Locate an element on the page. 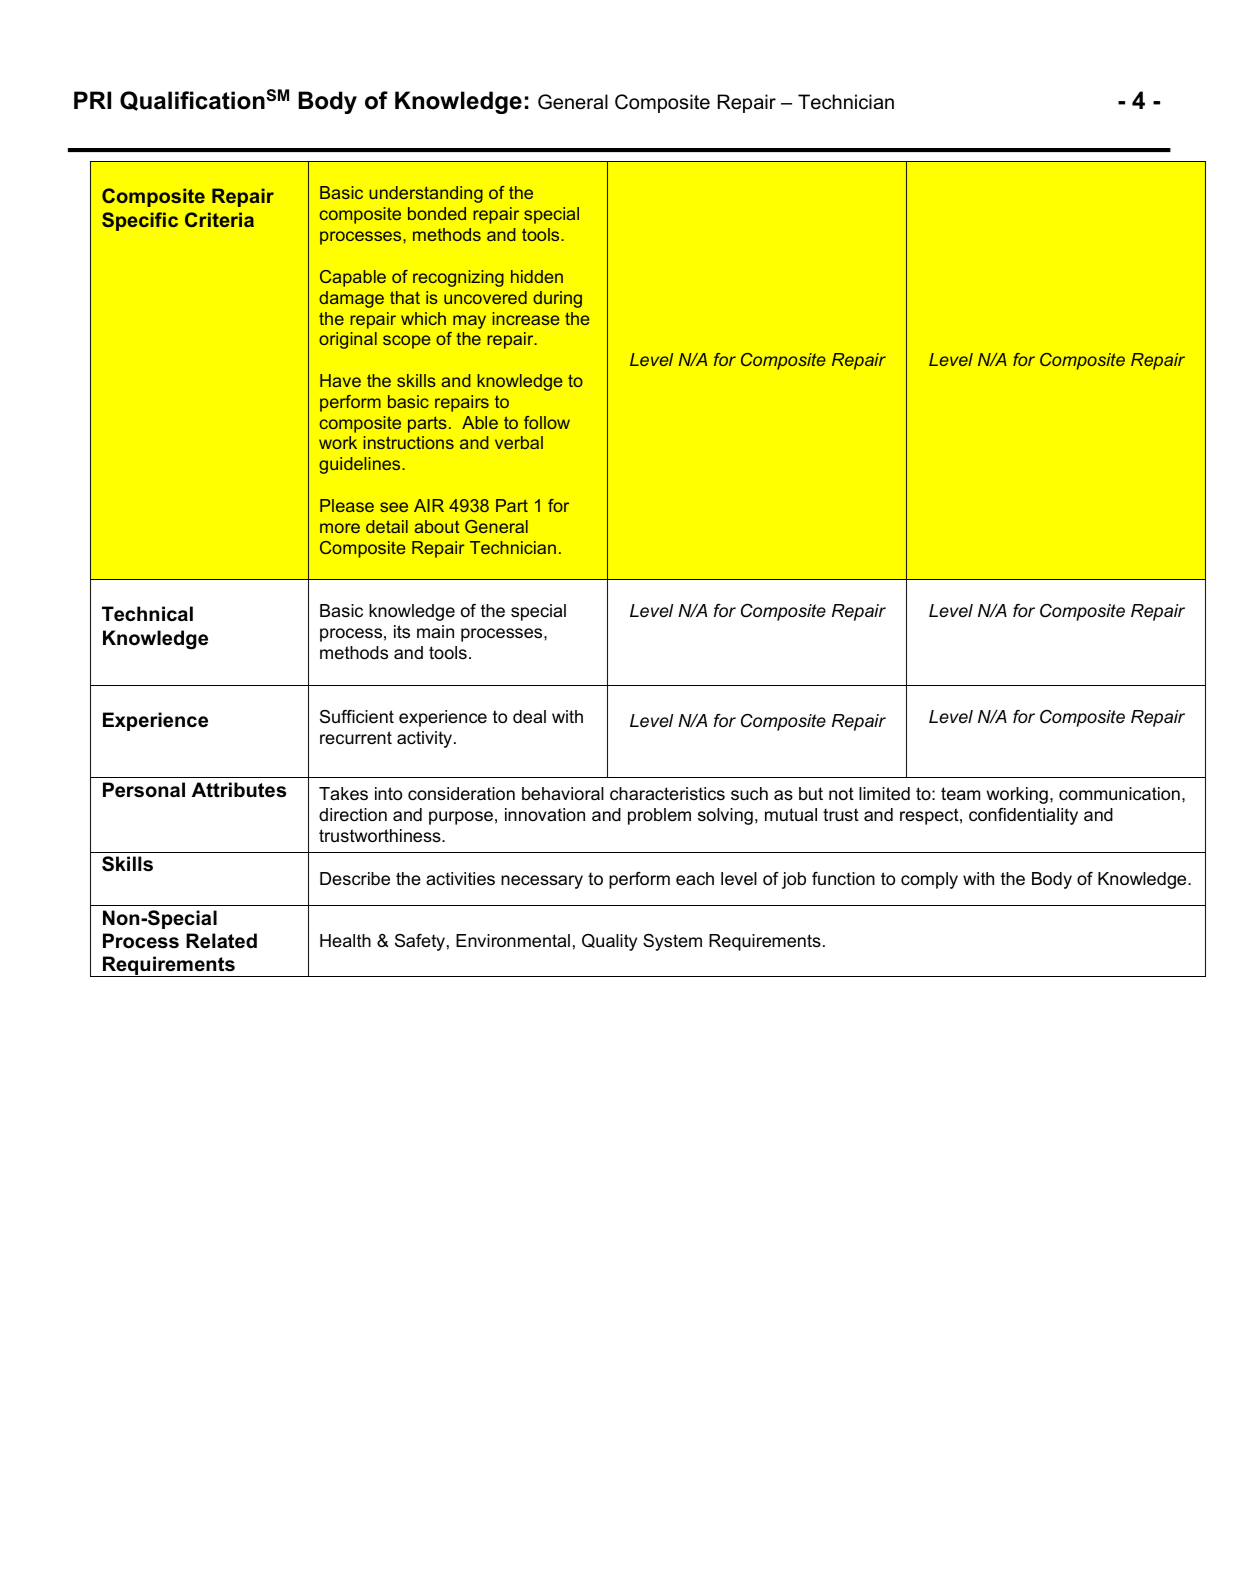 This document has height=1595, width=1233. Attributes is located at coordinates (239, 790).
